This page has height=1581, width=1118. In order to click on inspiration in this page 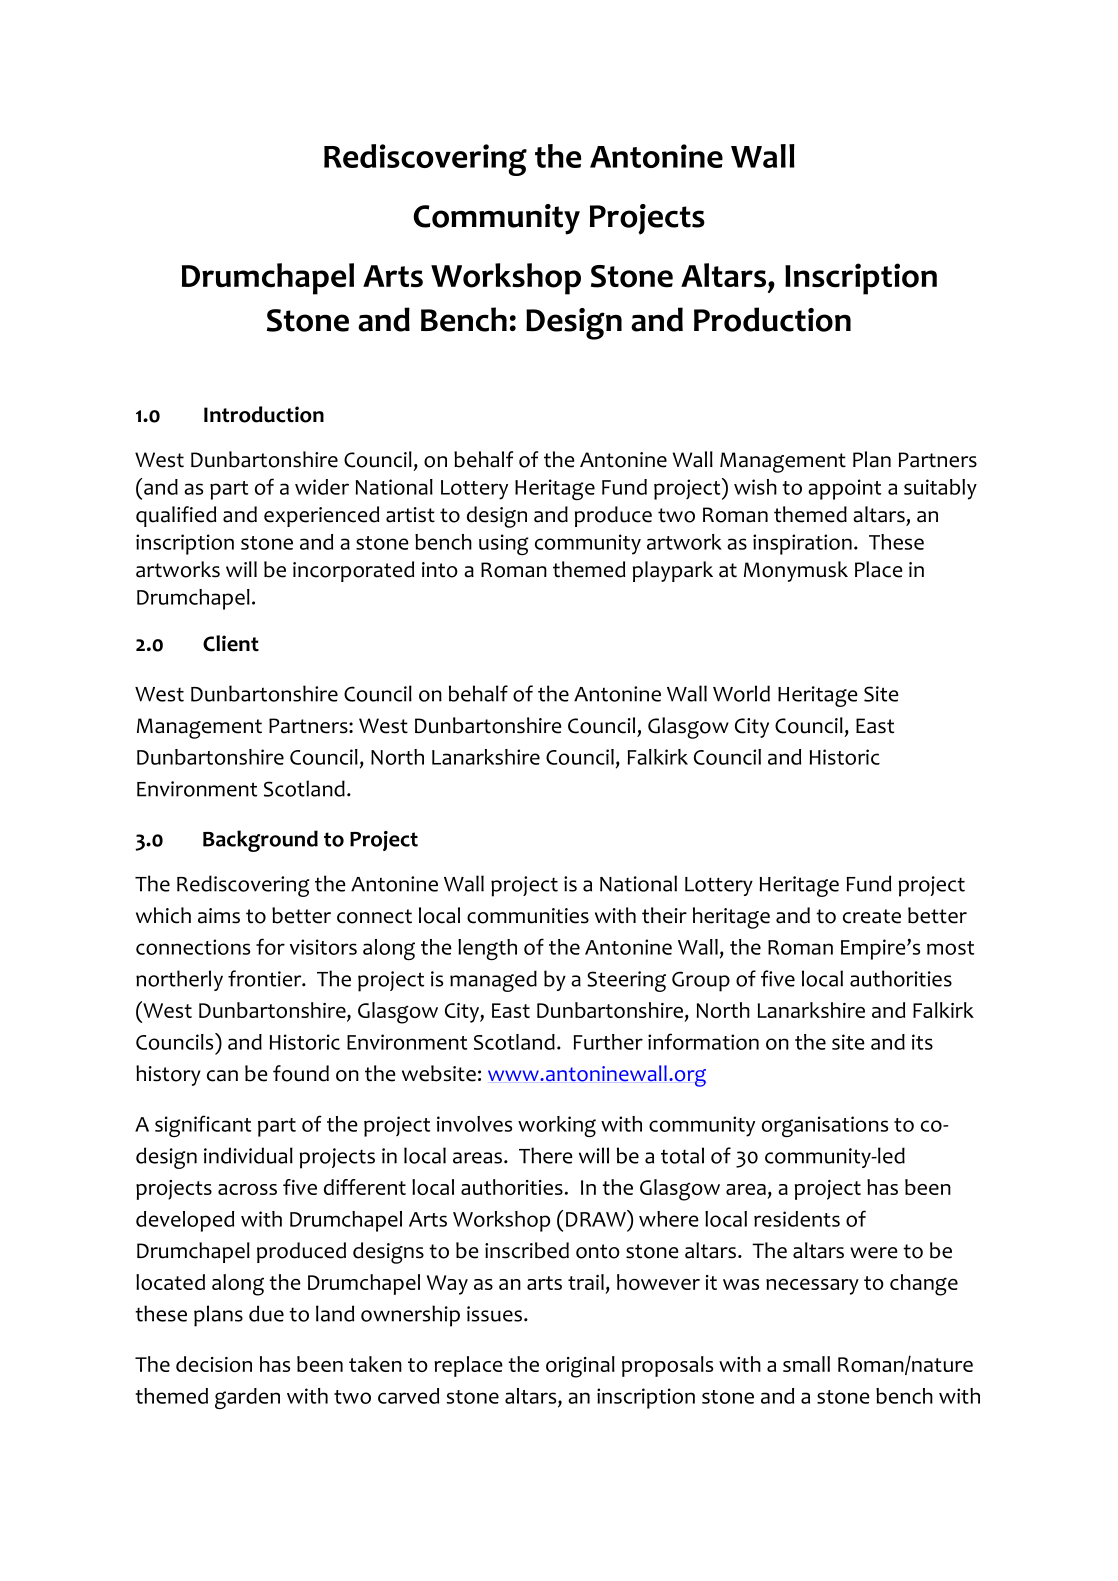, I will do `click(802, 544)`.
